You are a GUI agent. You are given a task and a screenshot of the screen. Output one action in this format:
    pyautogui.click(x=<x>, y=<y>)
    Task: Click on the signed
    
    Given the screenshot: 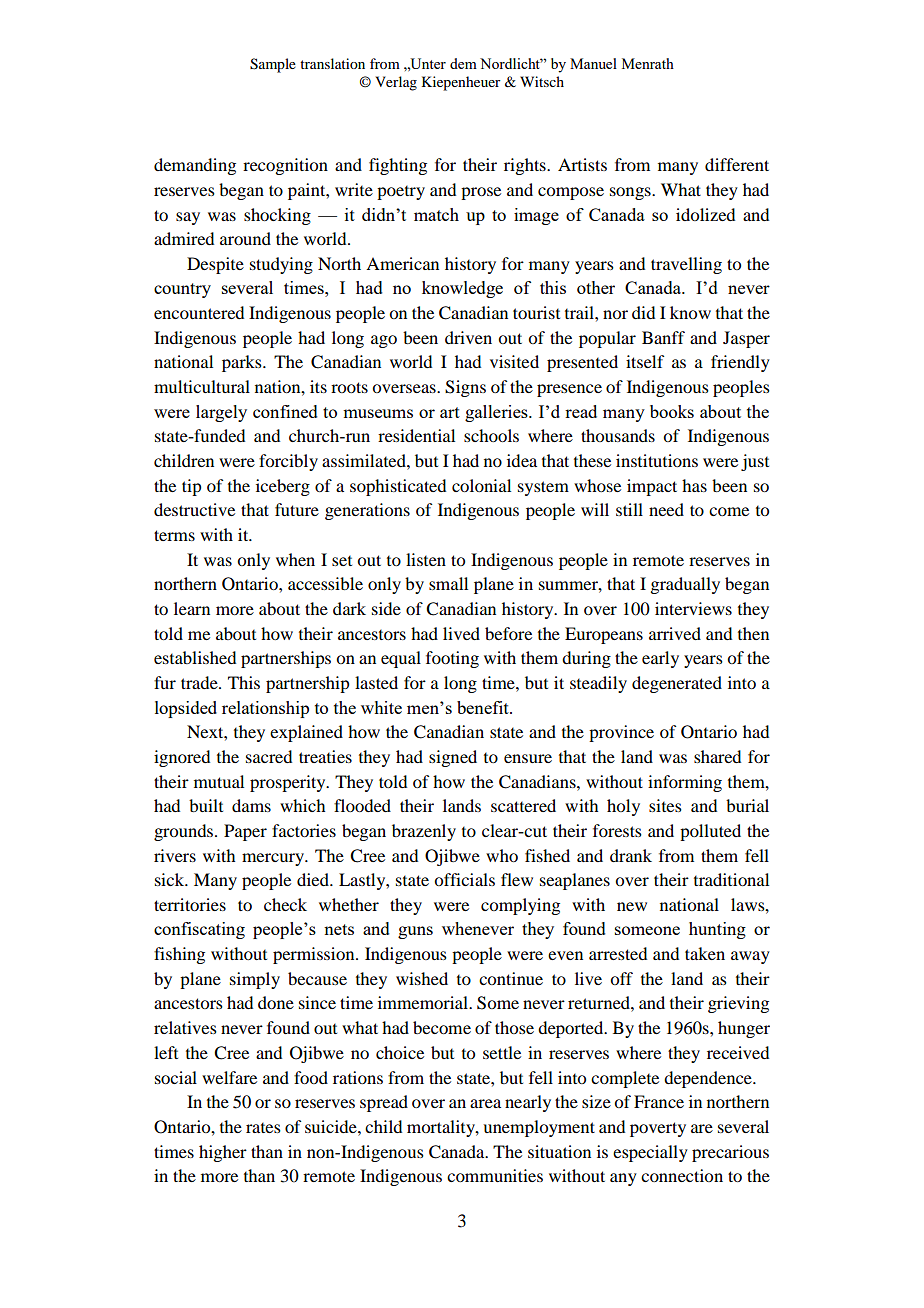 What is the action you would take?
    pyautogui.click(x=453, y=758)
